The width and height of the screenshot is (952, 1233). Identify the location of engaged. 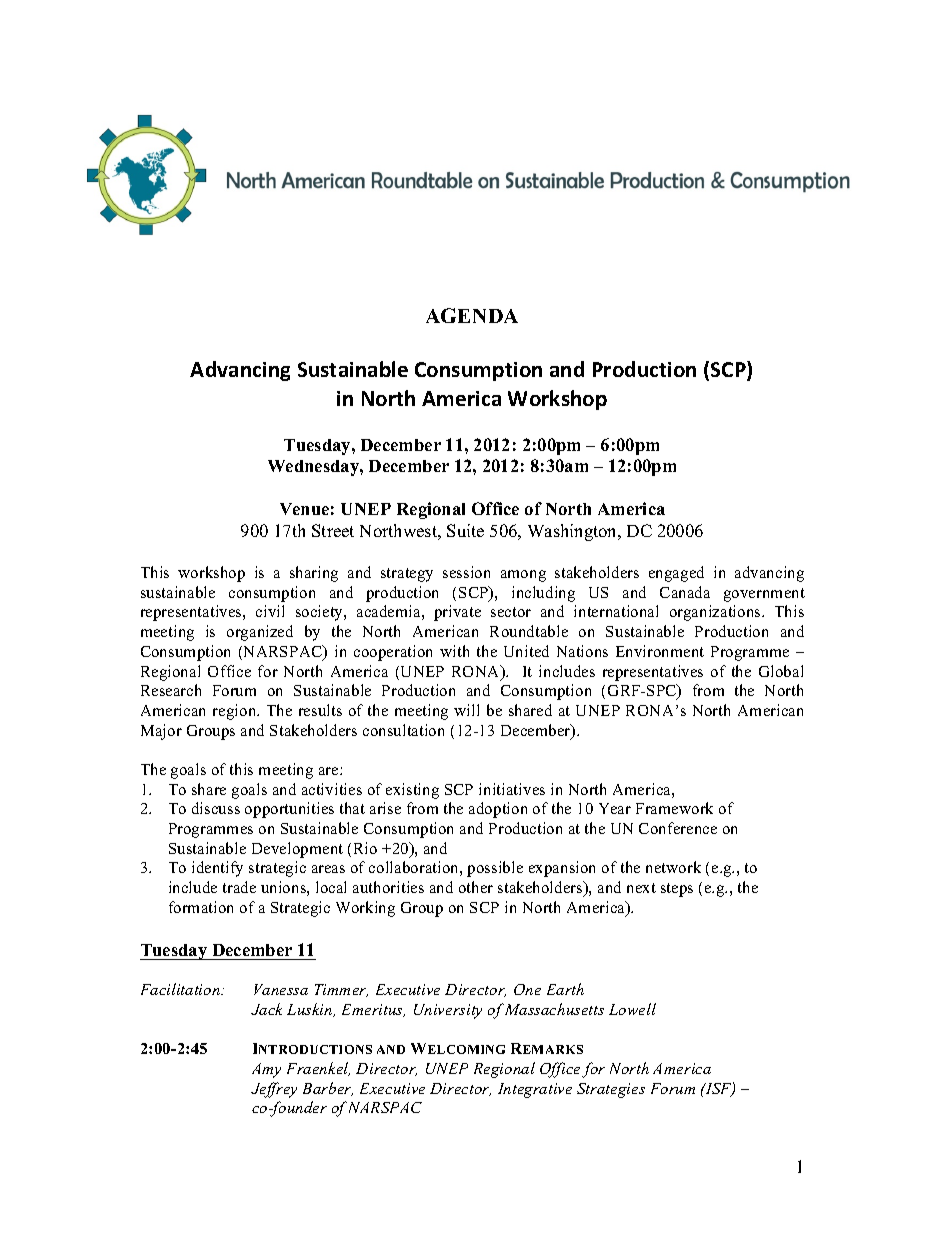
(676, 574).
